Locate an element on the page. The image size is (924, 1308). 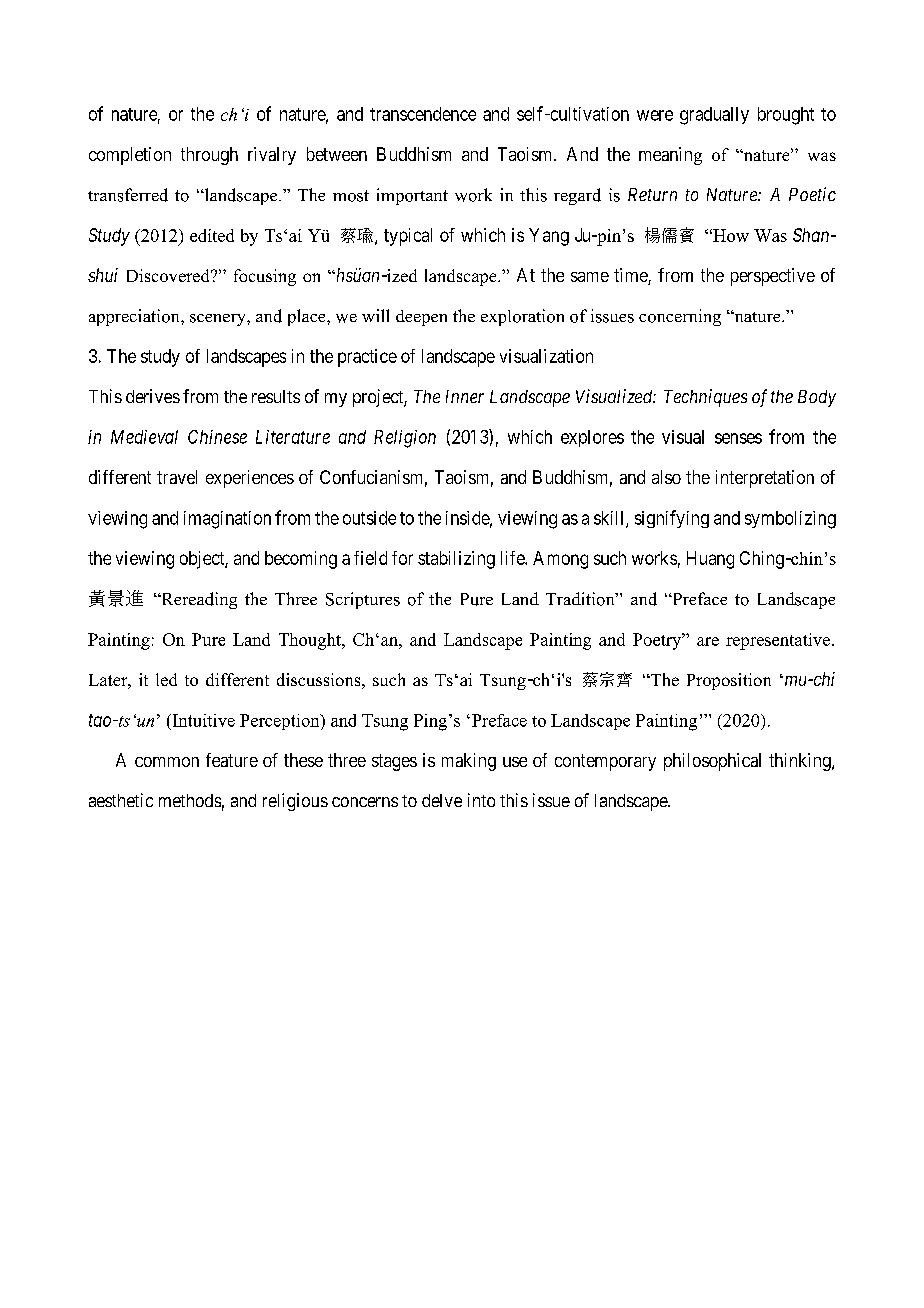
stabilizing is located at coordinates (456, 560).
